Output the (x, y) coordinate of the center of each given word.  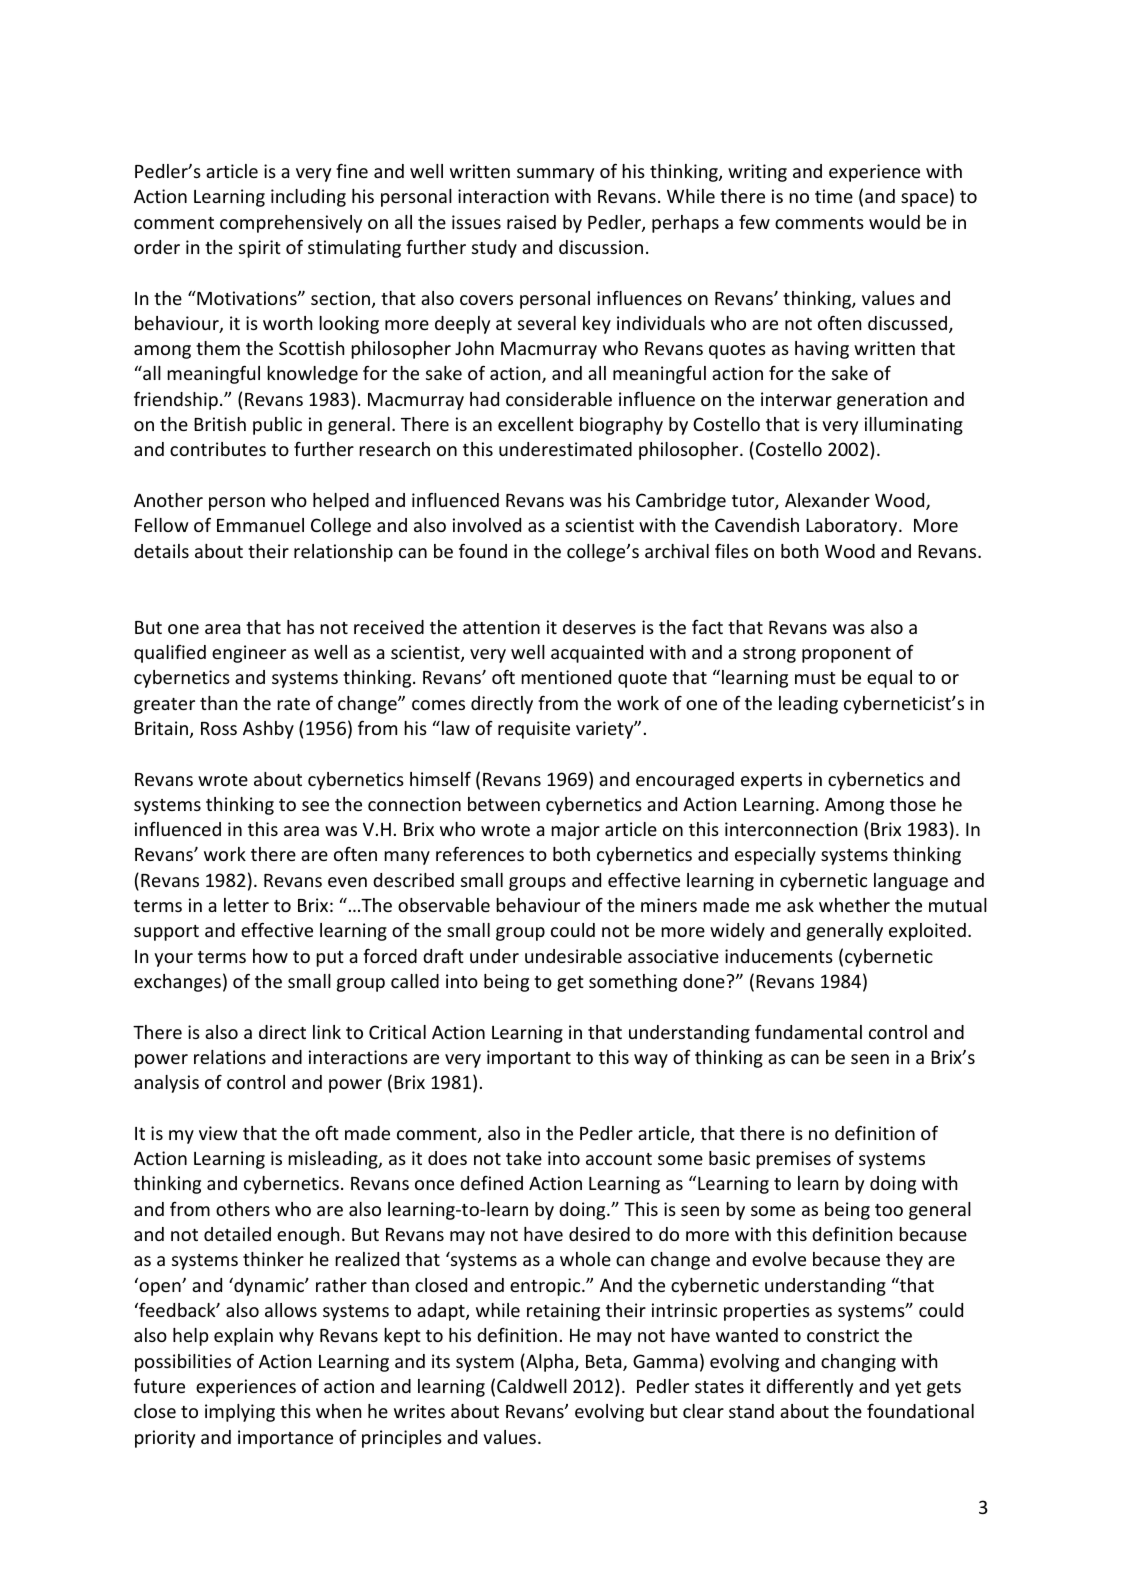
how (270, 956)
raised (531, 222)
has (300, 627)
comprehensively (291, 224)
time (834, 196)
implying (240, 1413)
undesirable (573, 956)
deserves (599, 627)
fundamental (808, 1032)
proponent (846, 655)
